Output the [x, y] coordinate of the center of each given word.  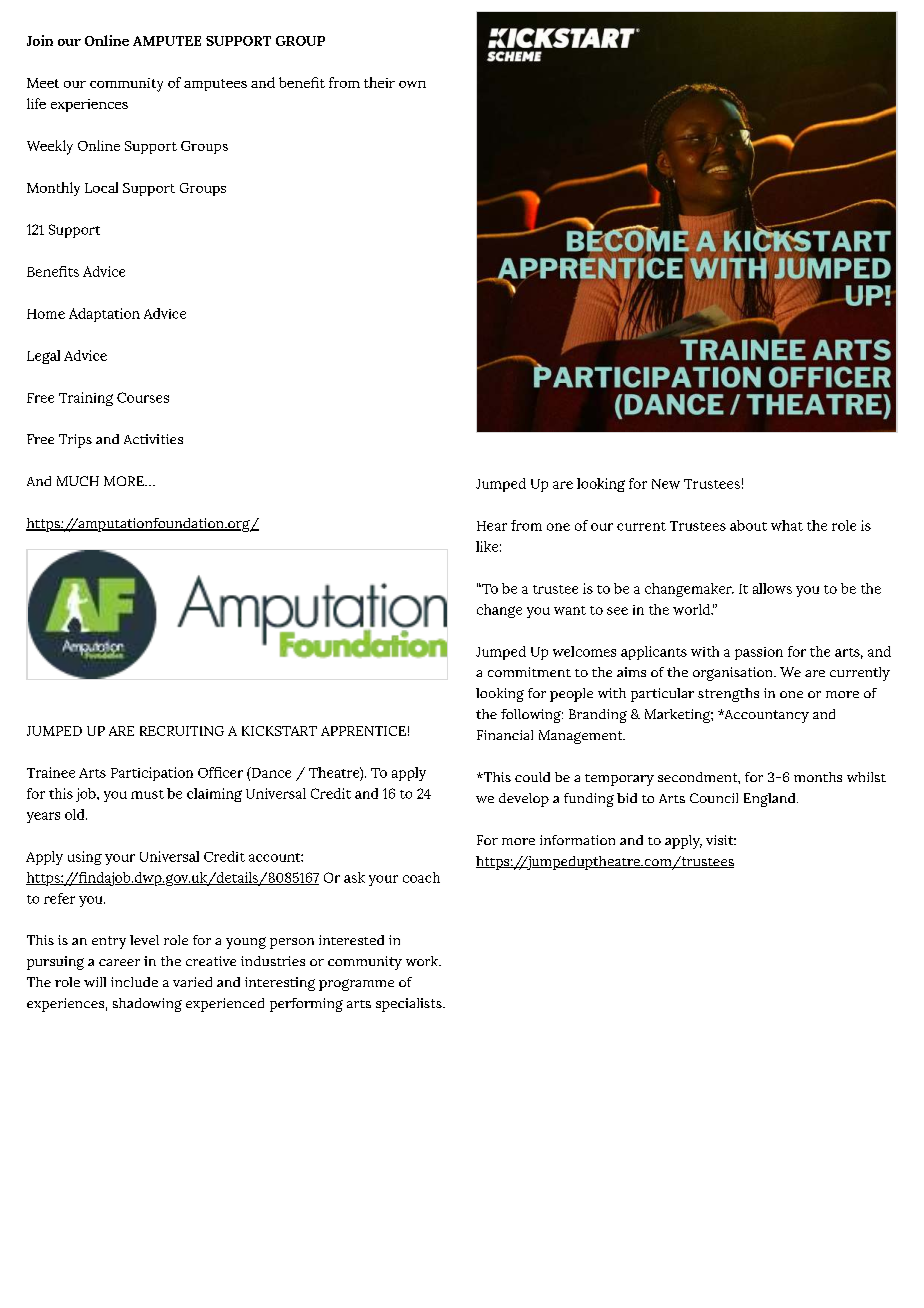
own [412, 84]
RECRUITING [182, 731]
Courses [143, 397]
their [379, 82]
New [666, 484]
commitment [529, 672]
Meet [43, 83]
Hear [492, 526]
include [134, 982]
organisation [734, 674]
